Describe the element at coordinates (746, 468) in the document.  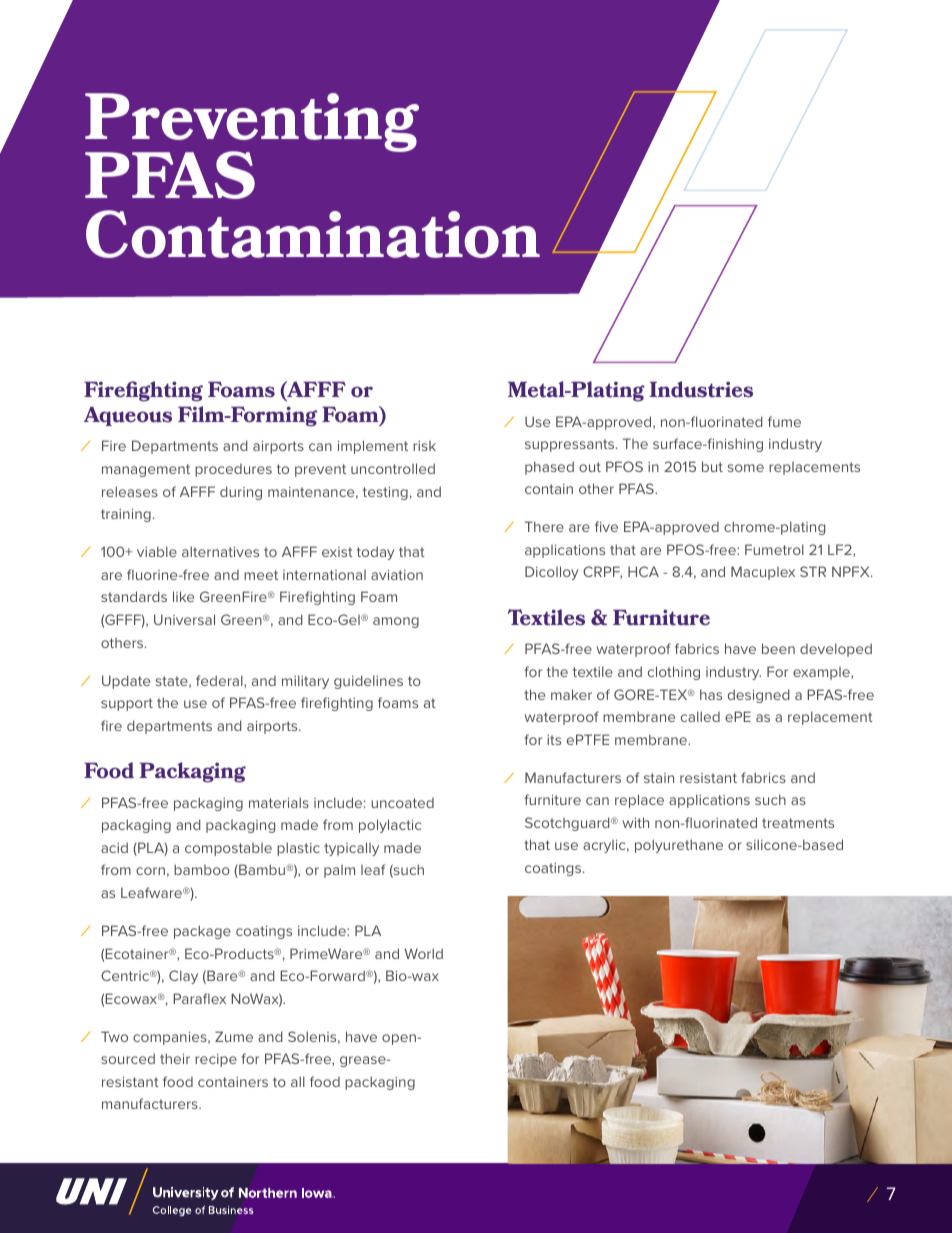
I see `some` at that location.
